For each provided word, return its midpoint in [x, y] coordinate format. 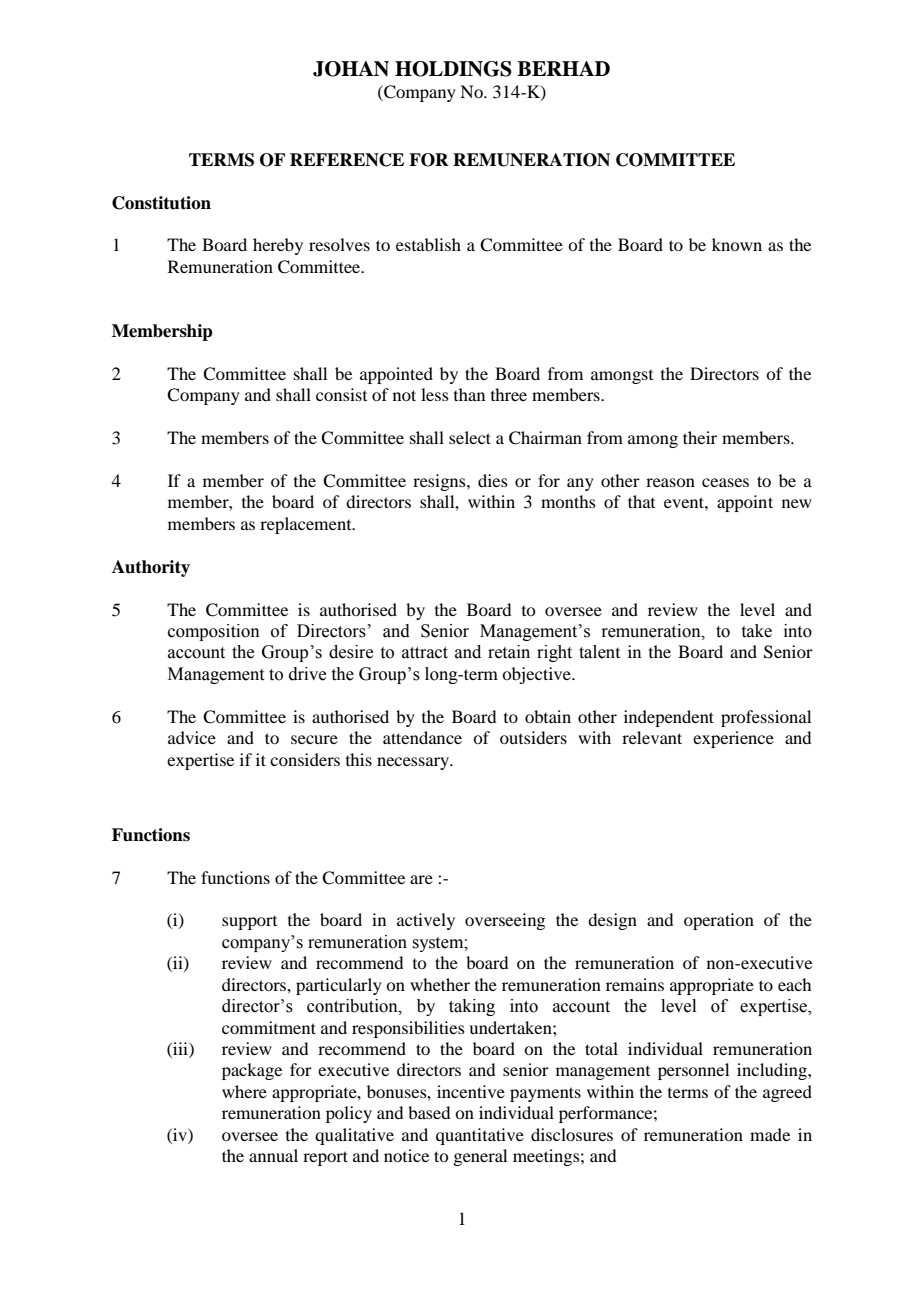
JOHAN [351, 69]
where [244, 1091]
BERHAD [563, 68]
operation [719, 921]
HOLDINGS [453, 69]
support [249, 923]
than [469, 394]
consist [341, 394]
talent [599, 652]
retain [509, 652]
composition [214, 632]
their [700, 437]
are [421, 879]
